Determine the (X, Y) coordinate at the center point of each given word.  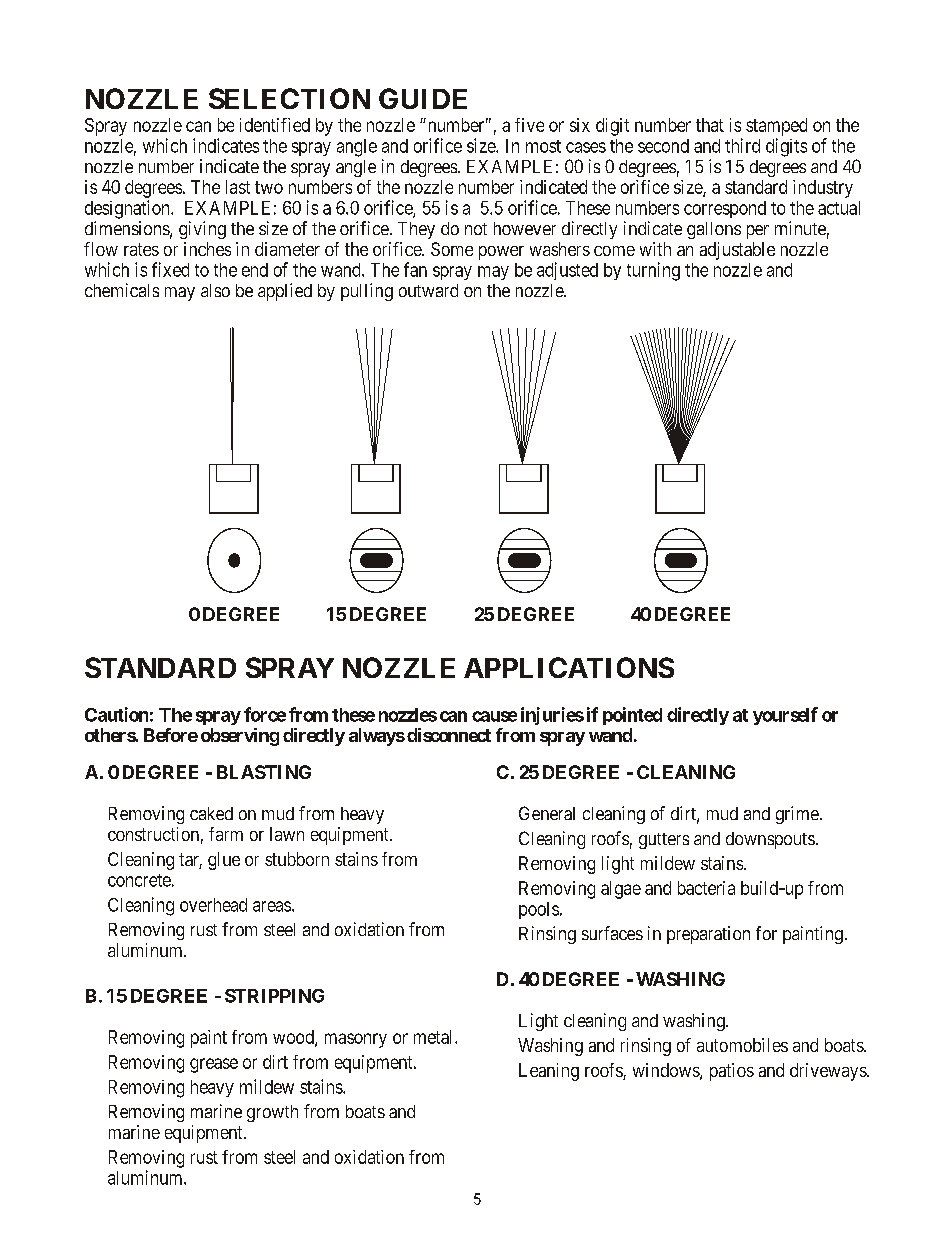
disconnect (449, 735)
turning (653, 271)
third (742, 145)
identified (275, 125)
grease (214, 1065)
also (215, 290)
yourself (785, 716)
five (529, 125)
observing (240, 737)
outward (428, 290)
